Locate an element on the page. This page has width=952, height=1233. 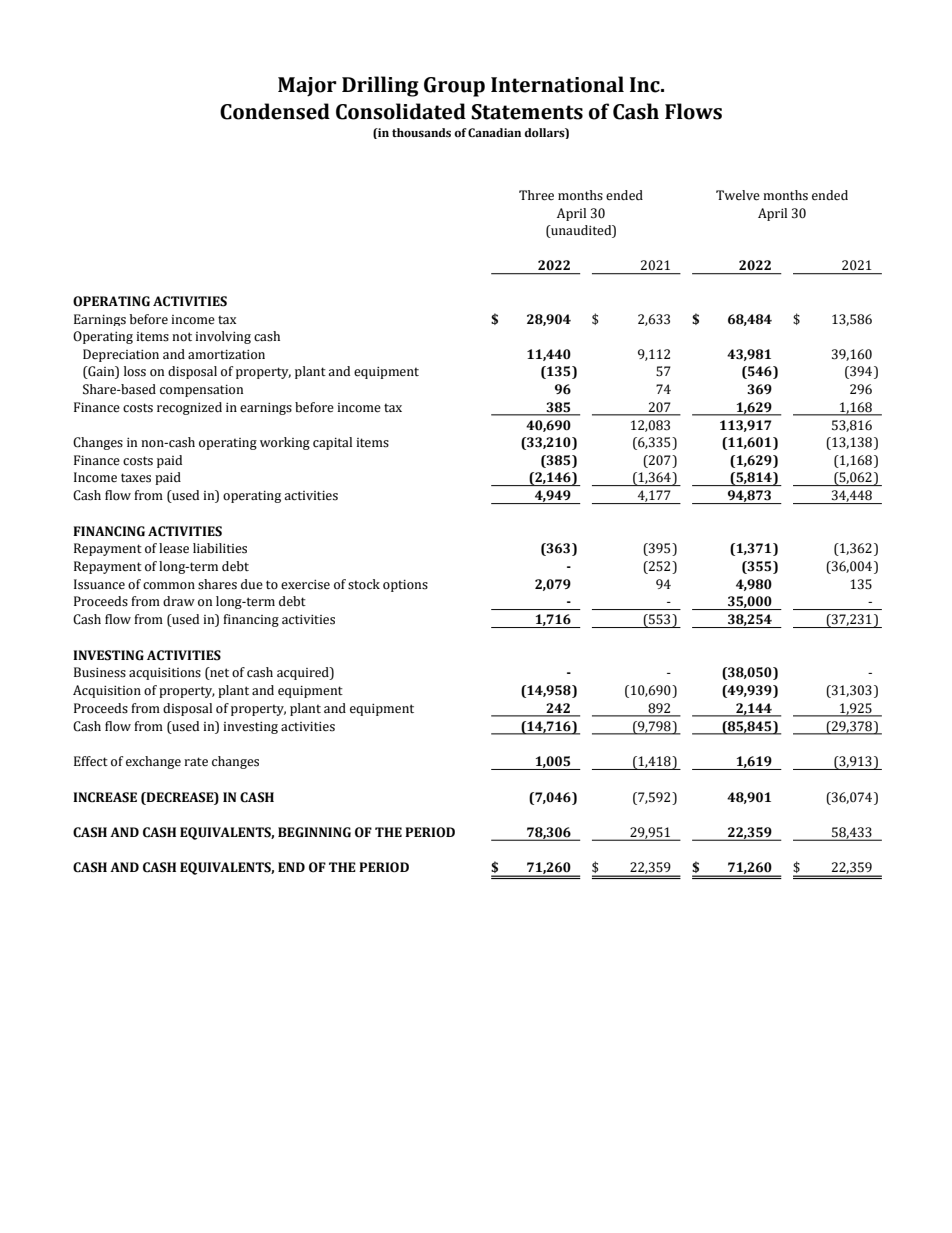
INCREASE is located at coordinates (105, 797).
